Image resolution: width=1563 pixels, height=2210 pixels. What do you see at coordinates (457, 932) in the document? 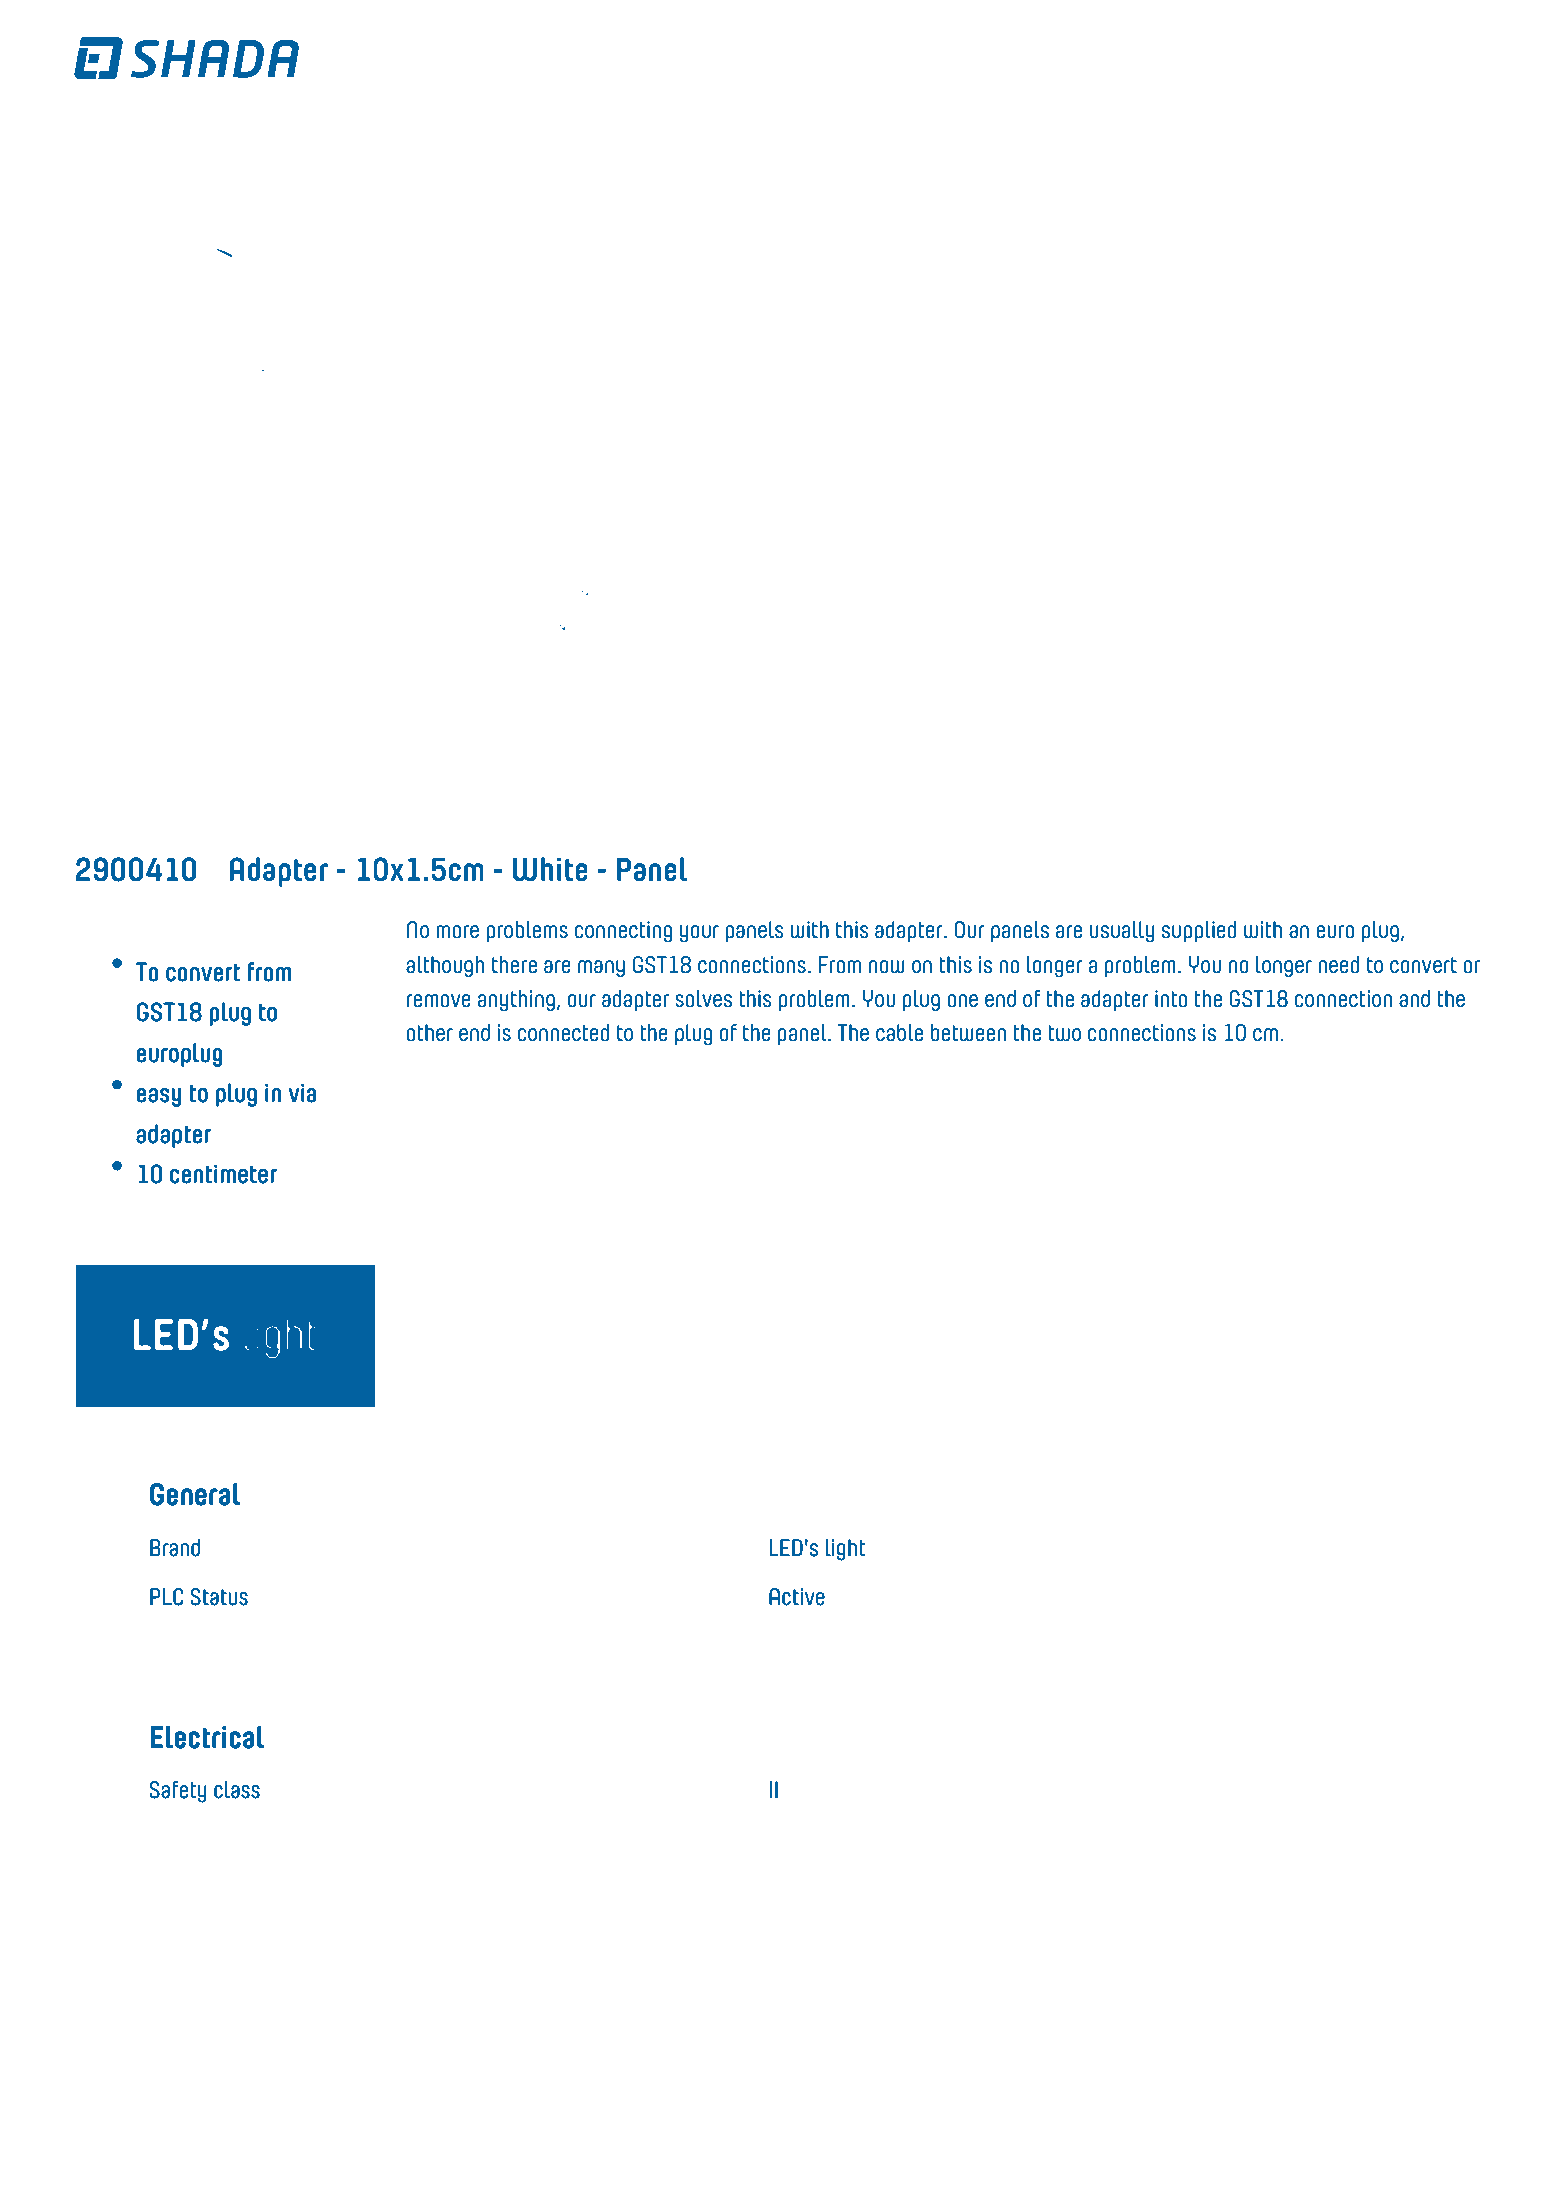
I see `more` at bounding box center [457, 932].
